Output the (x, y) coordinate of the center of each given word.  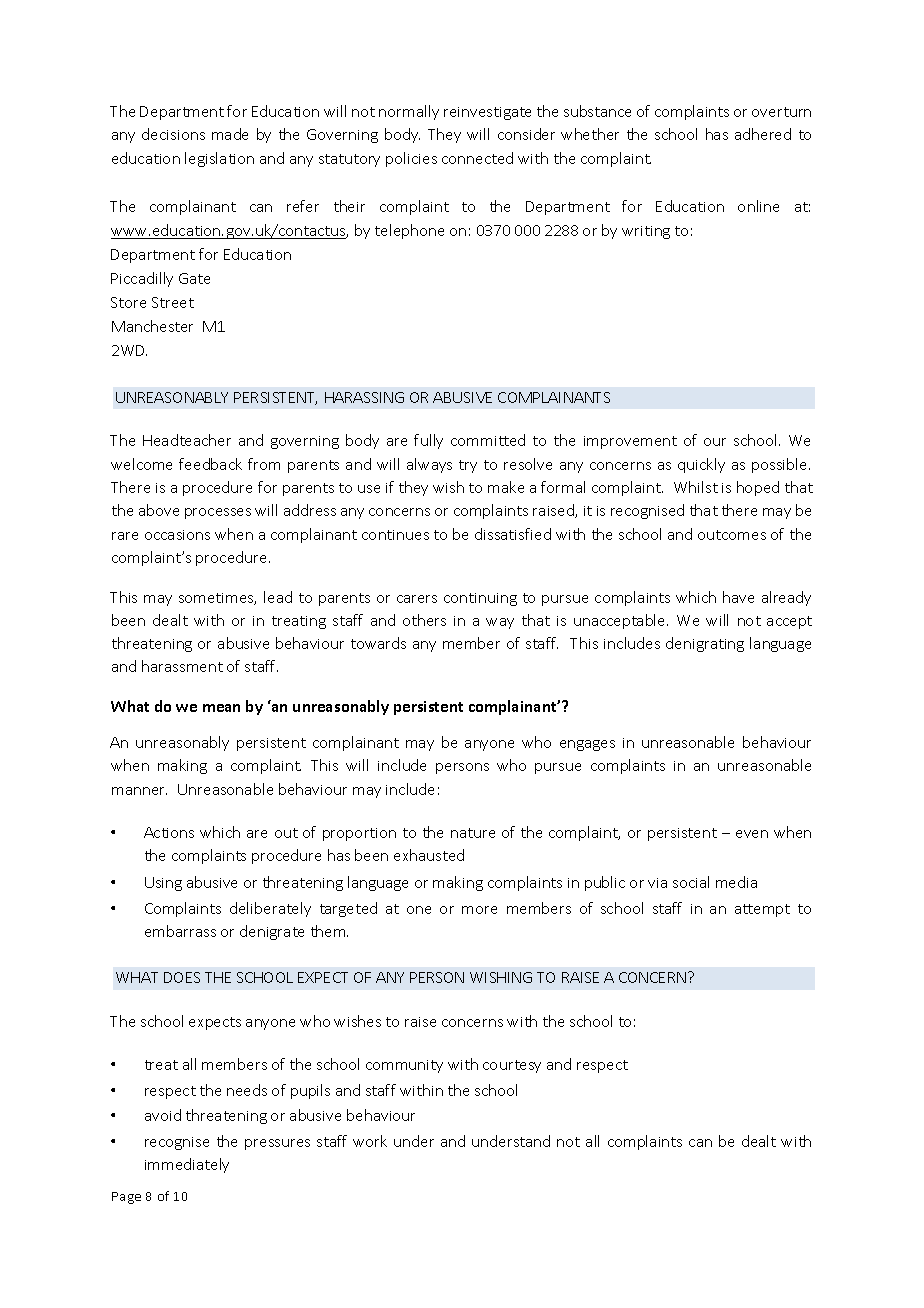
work (370, 1141)
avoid (163, 1115)
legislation (219, 159)
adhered (763, 134)
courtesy (512, 1066)
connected (477, 158)
